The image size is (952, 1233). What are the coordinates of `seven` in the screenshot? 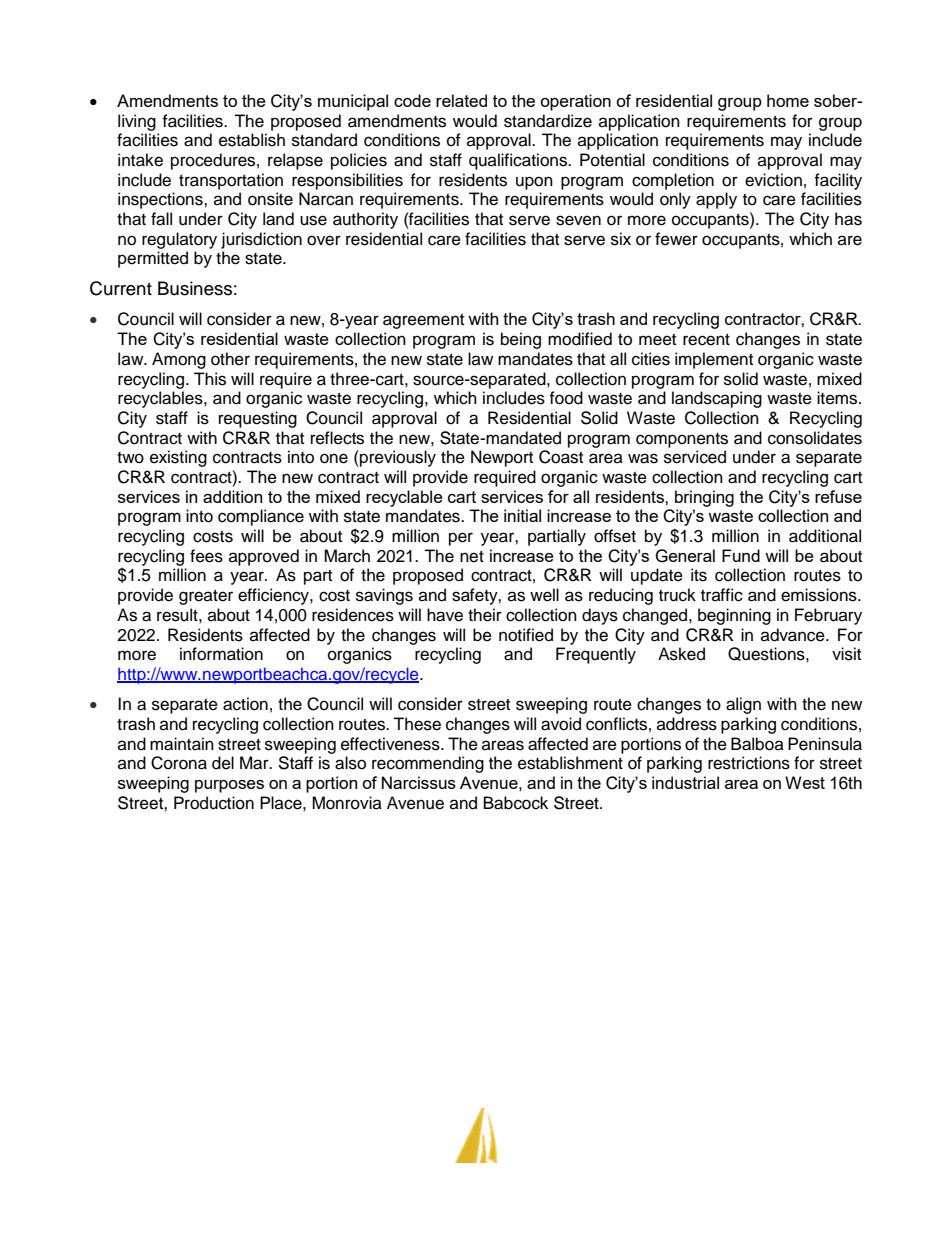 It's located at (578, 220).
